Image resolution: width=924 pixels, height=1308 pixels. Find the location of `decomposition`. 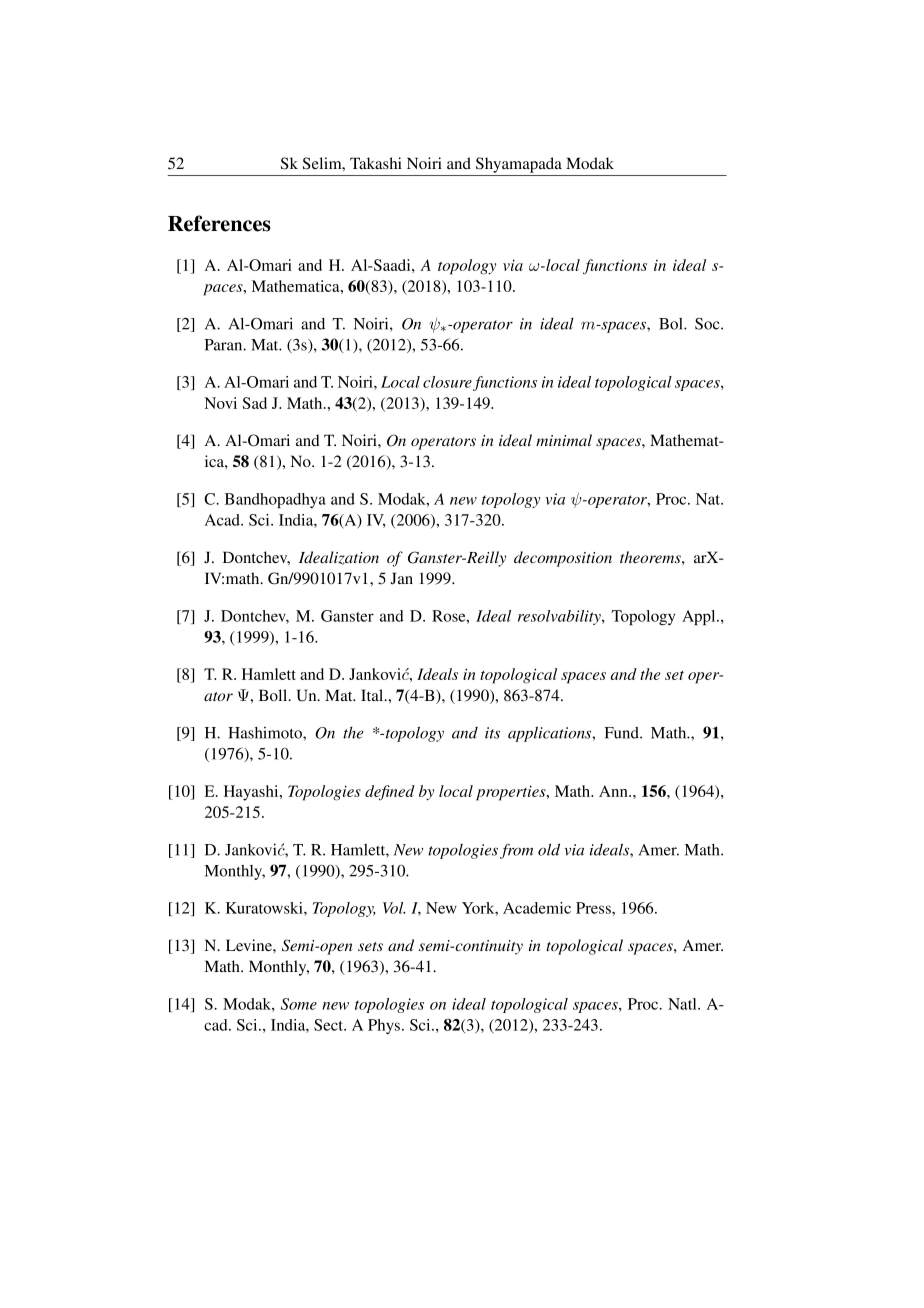

decomposition is located at coordinates (563, 559).
